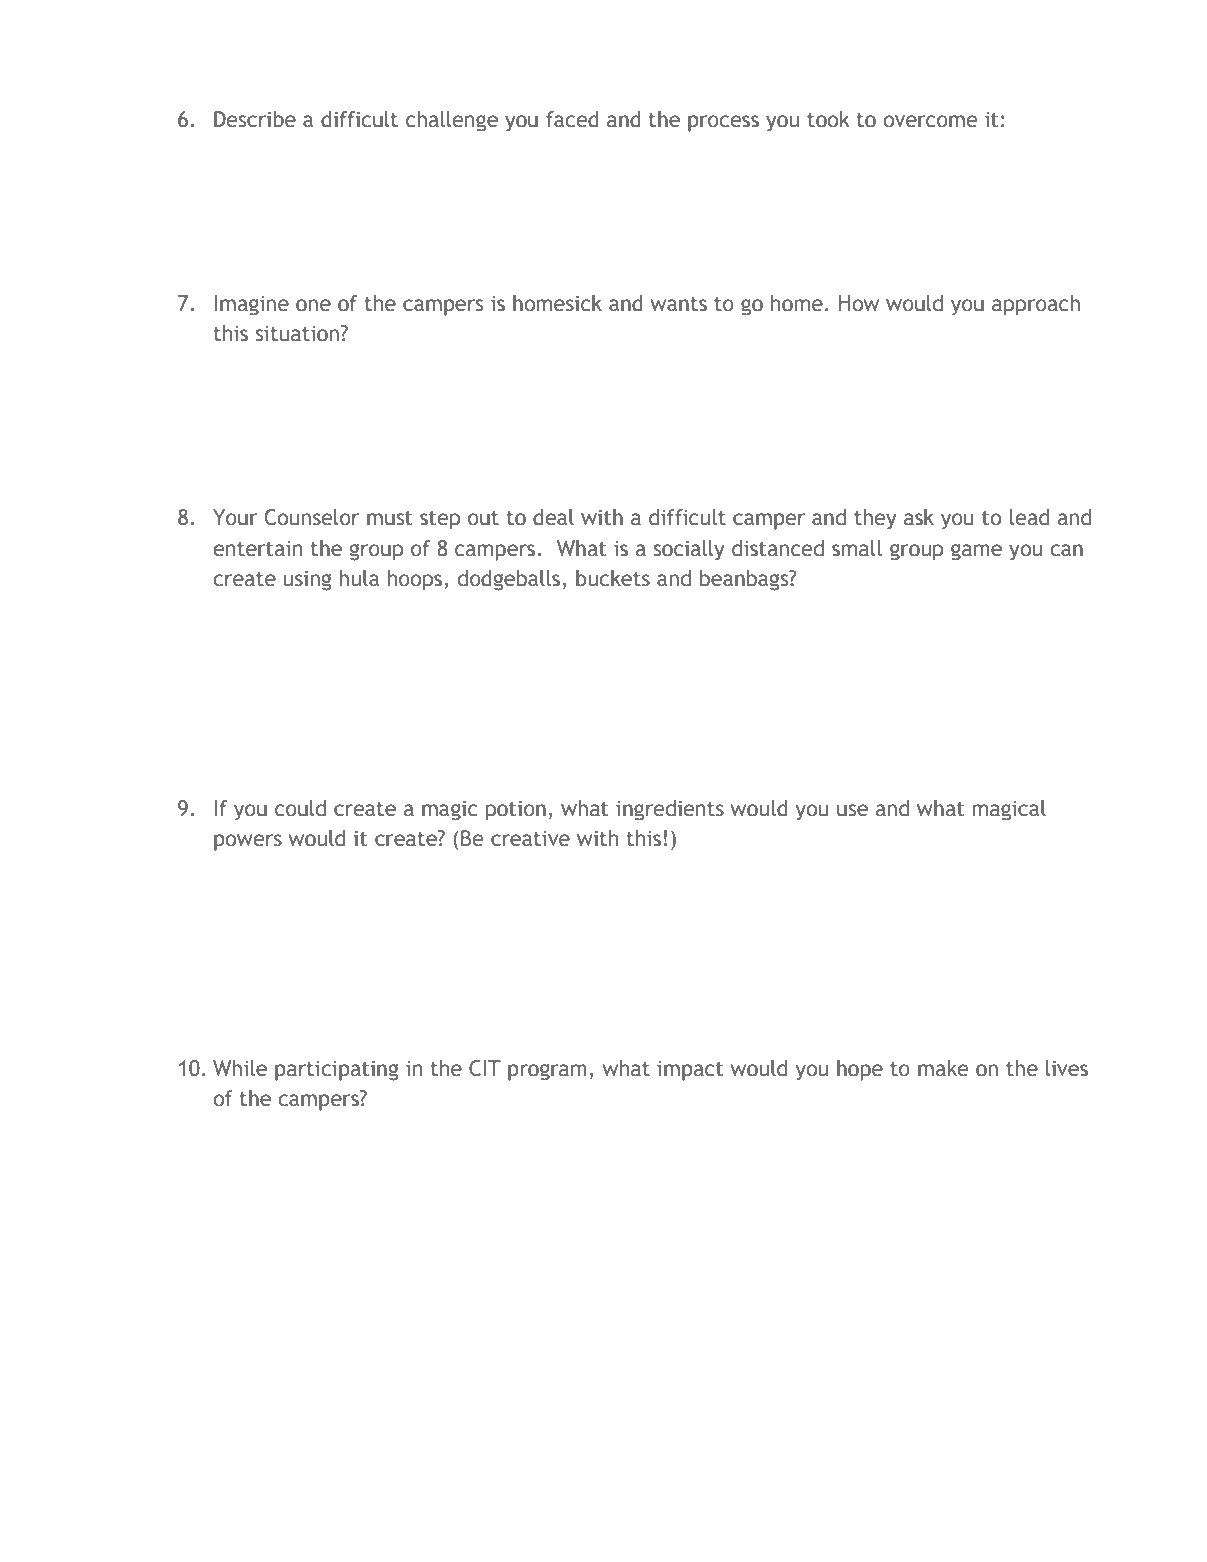  I want to click on participating, so click(337, 1070).
